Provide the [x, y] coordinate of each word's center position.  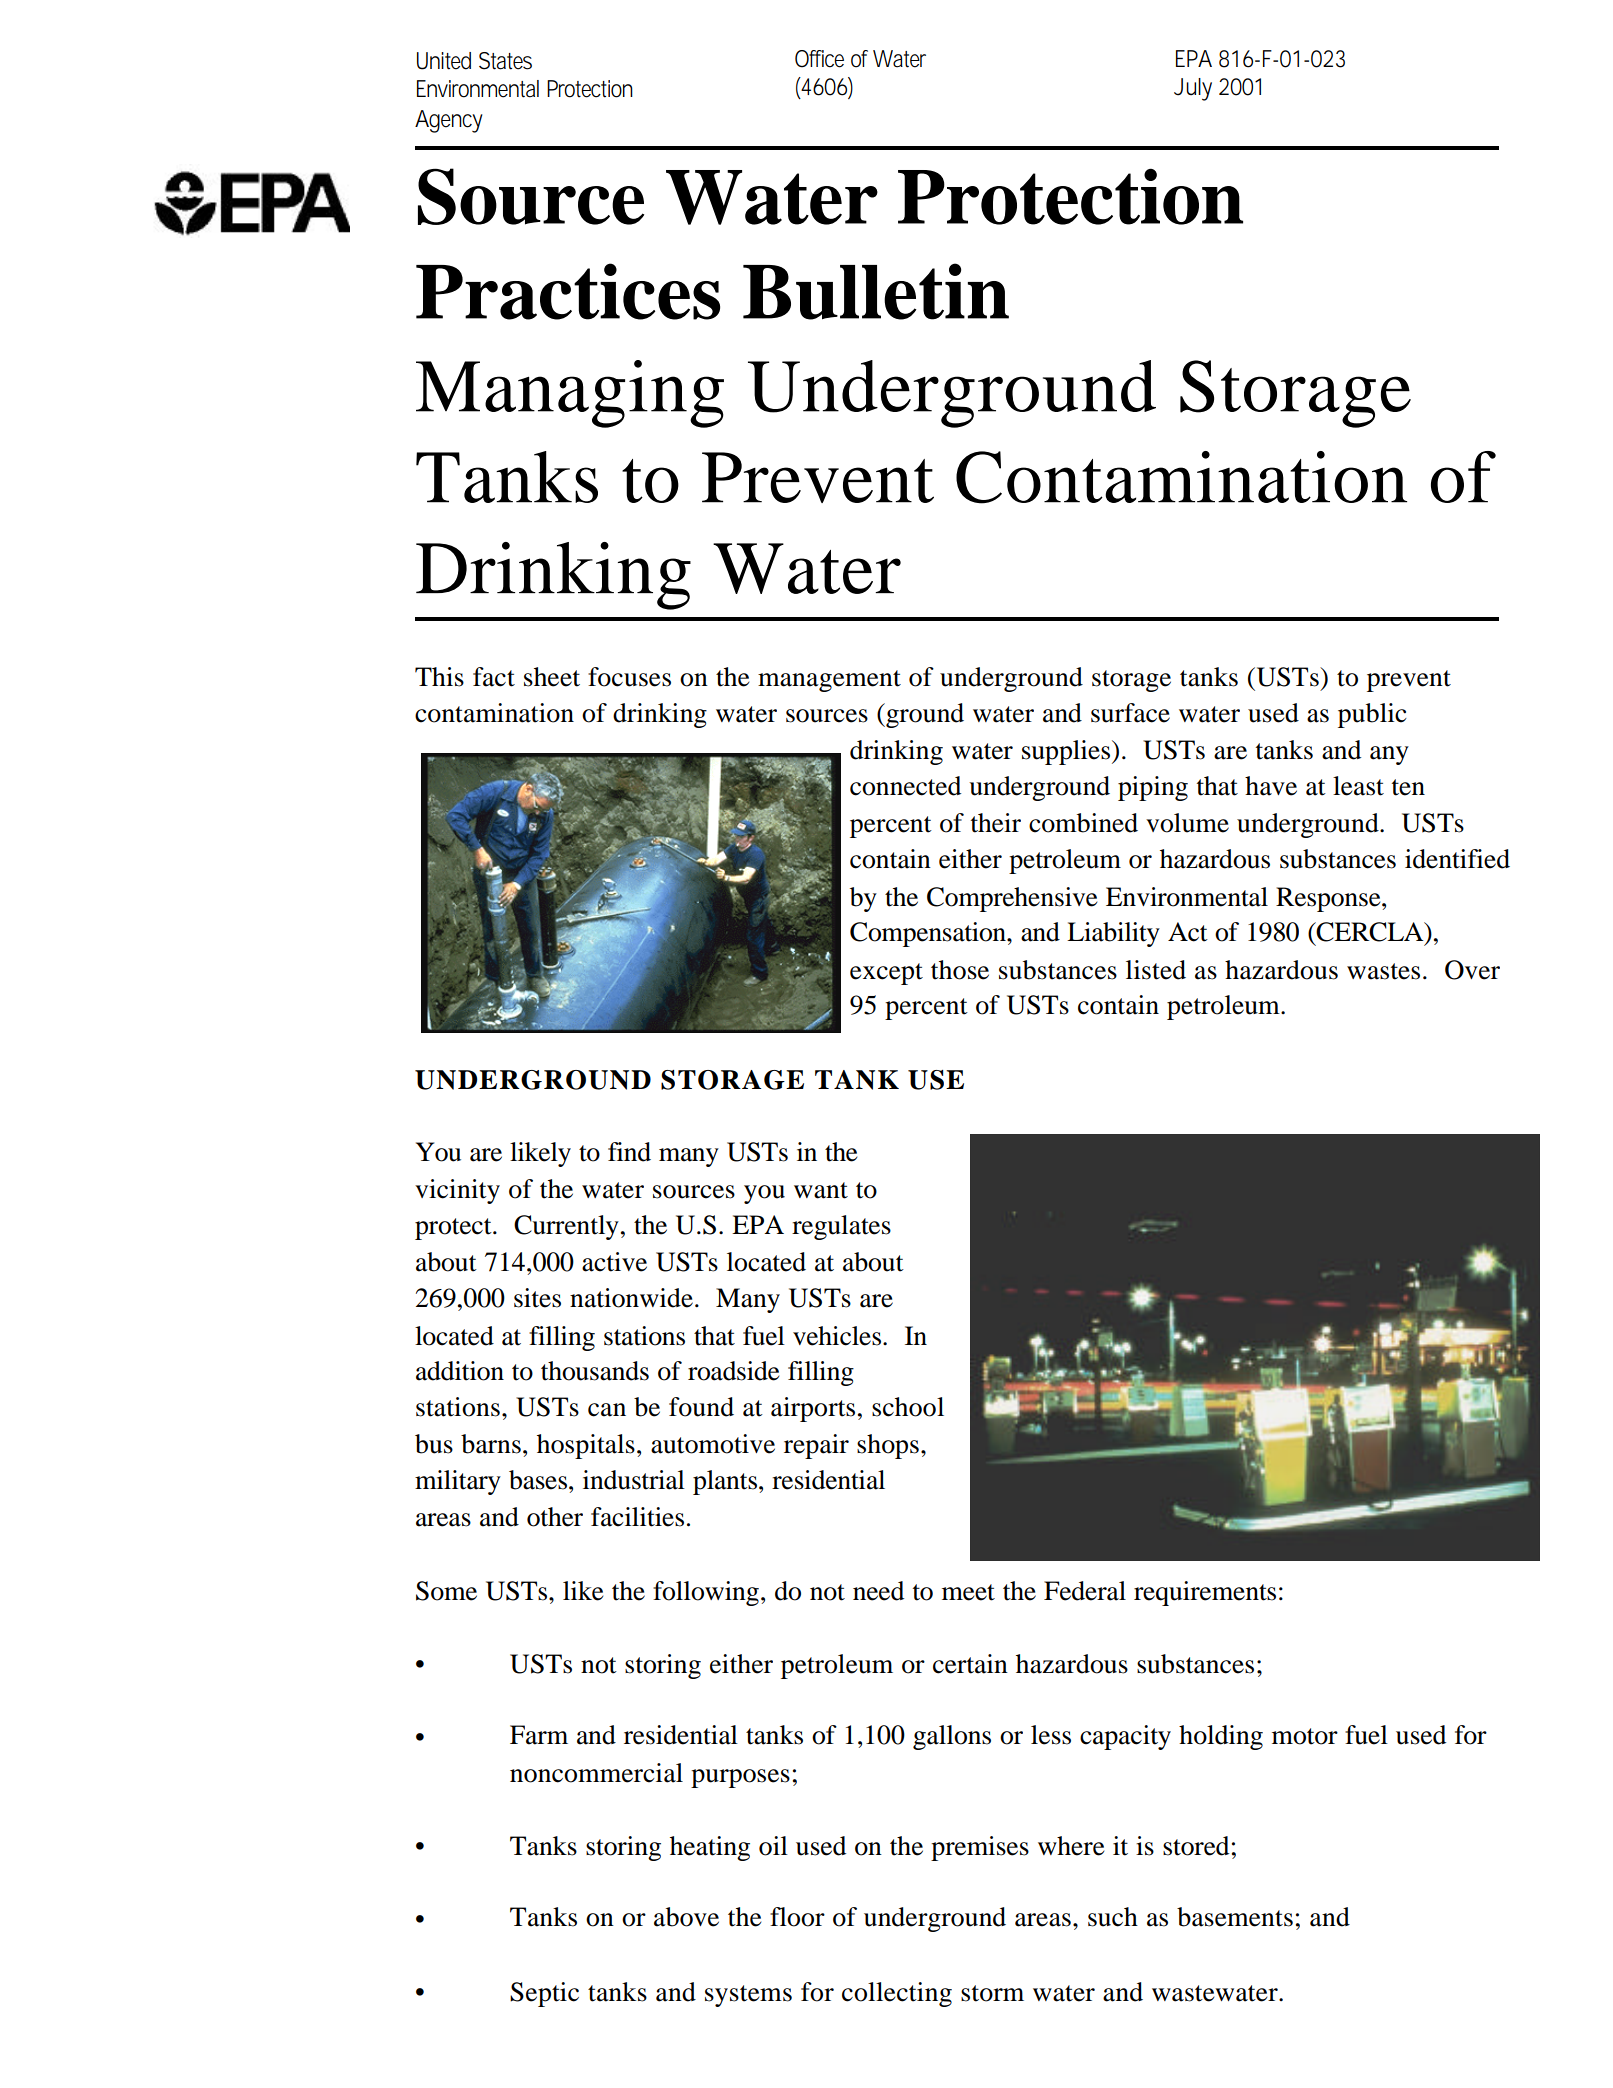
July [1193, 89]
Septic [544, 1994]
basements [1235, 1917]
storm [992, 1993]
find [629, 1152]
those [960, 970]
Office [819, 59]
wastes [1383, 971]
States [505, 61]
